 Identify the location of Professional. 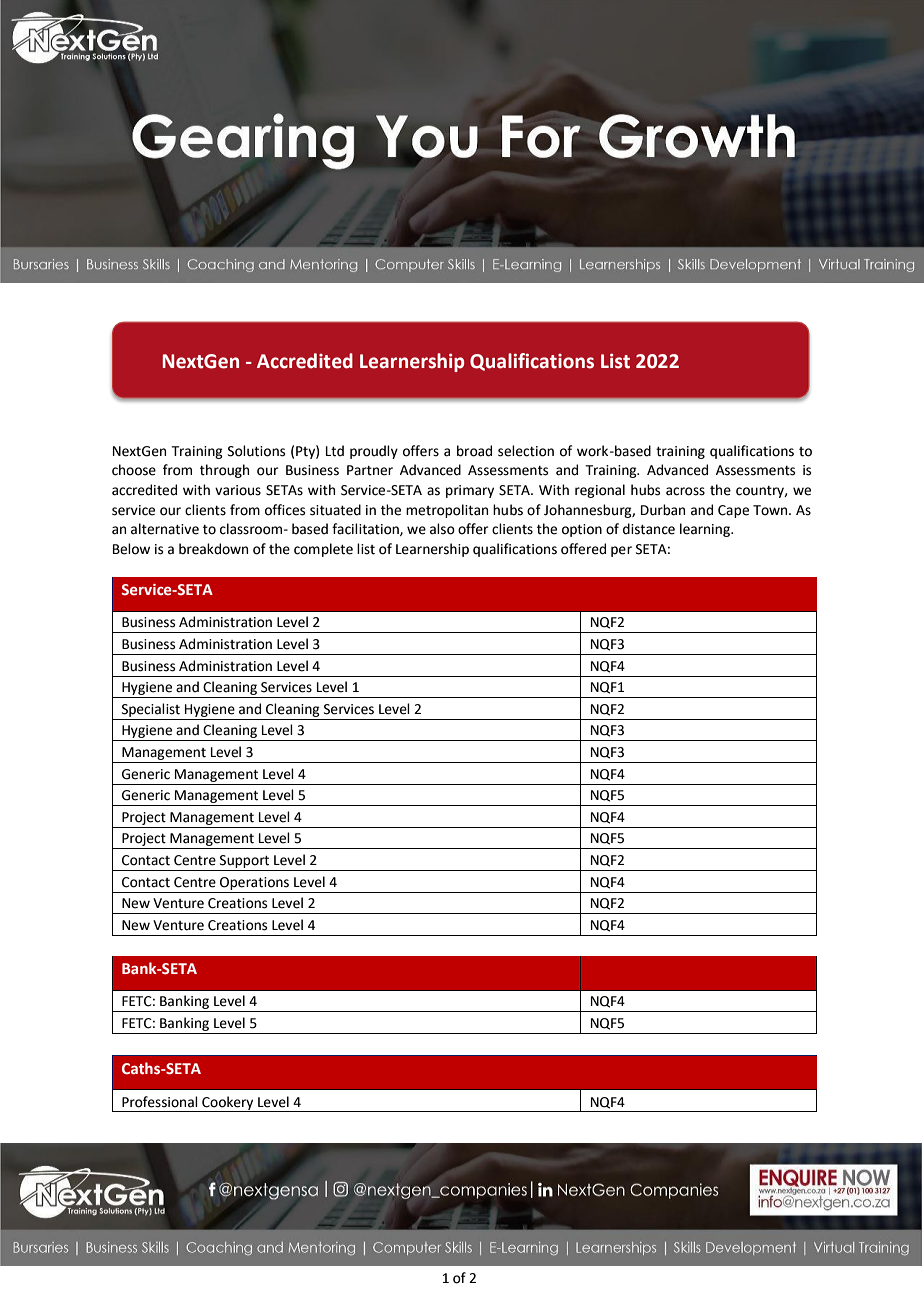
(160, 1102).
